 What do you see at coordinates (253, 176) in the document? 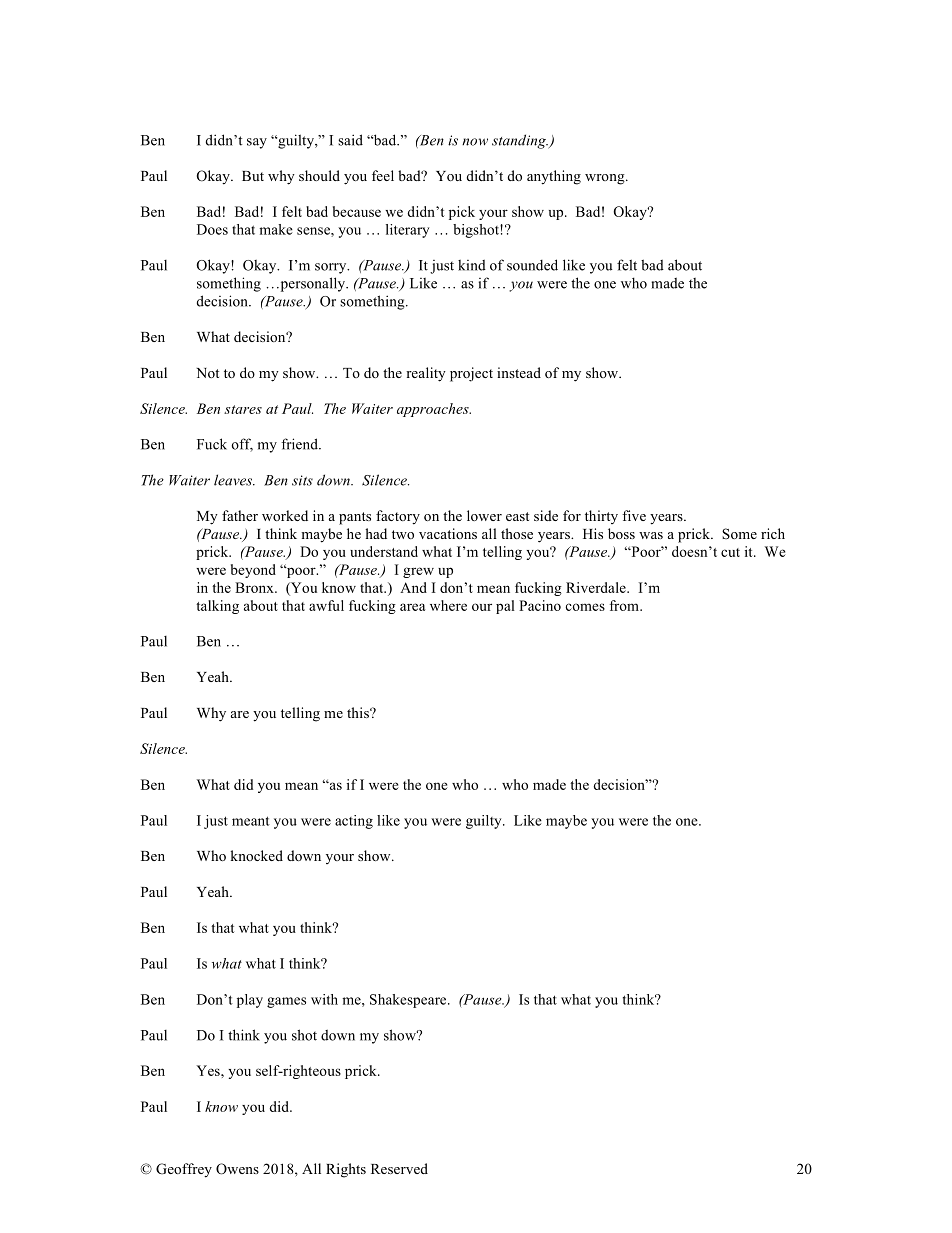
I see `But` at bounding box center [253, 176].
